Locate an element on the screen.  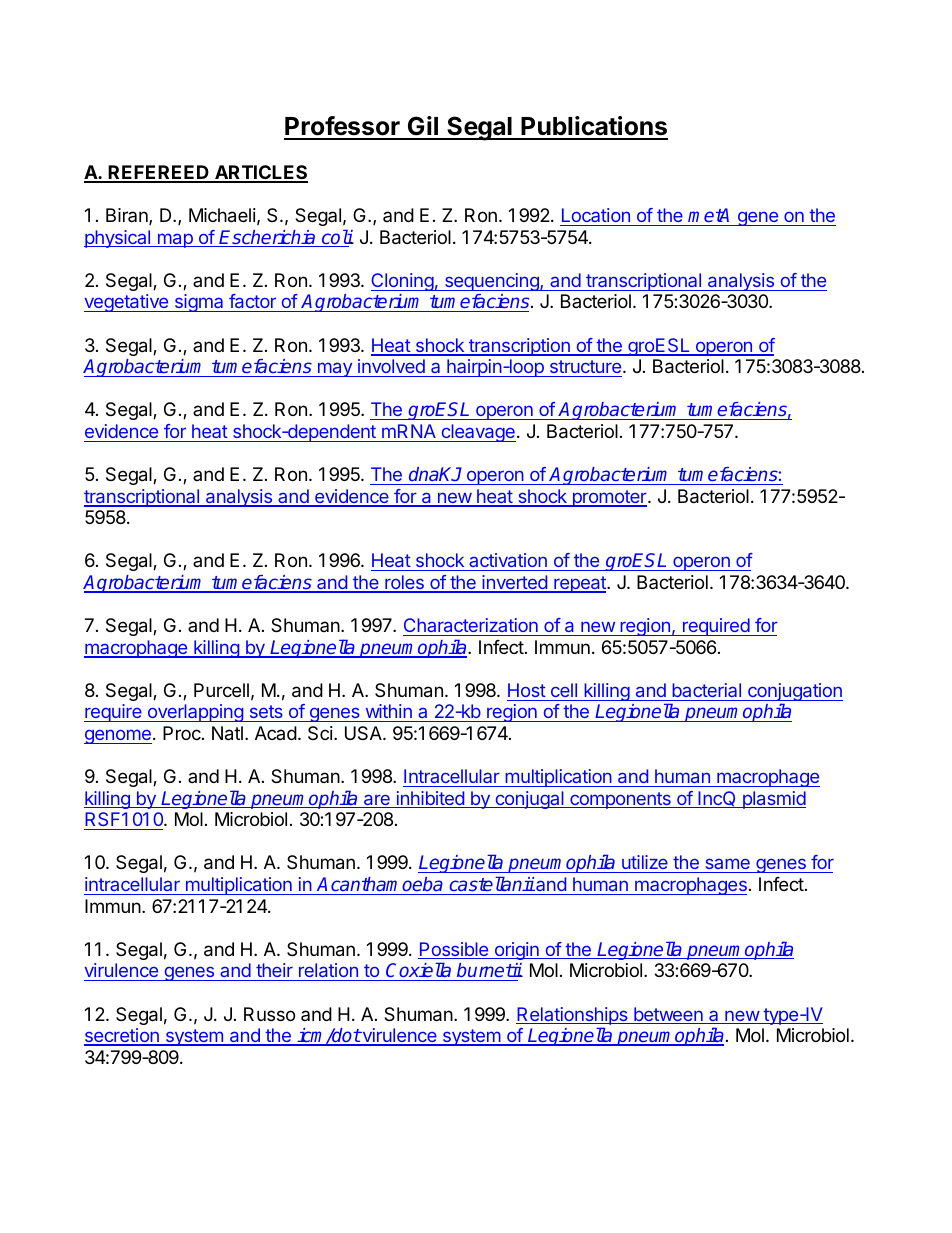
within is located at coordinates (389, 711).
